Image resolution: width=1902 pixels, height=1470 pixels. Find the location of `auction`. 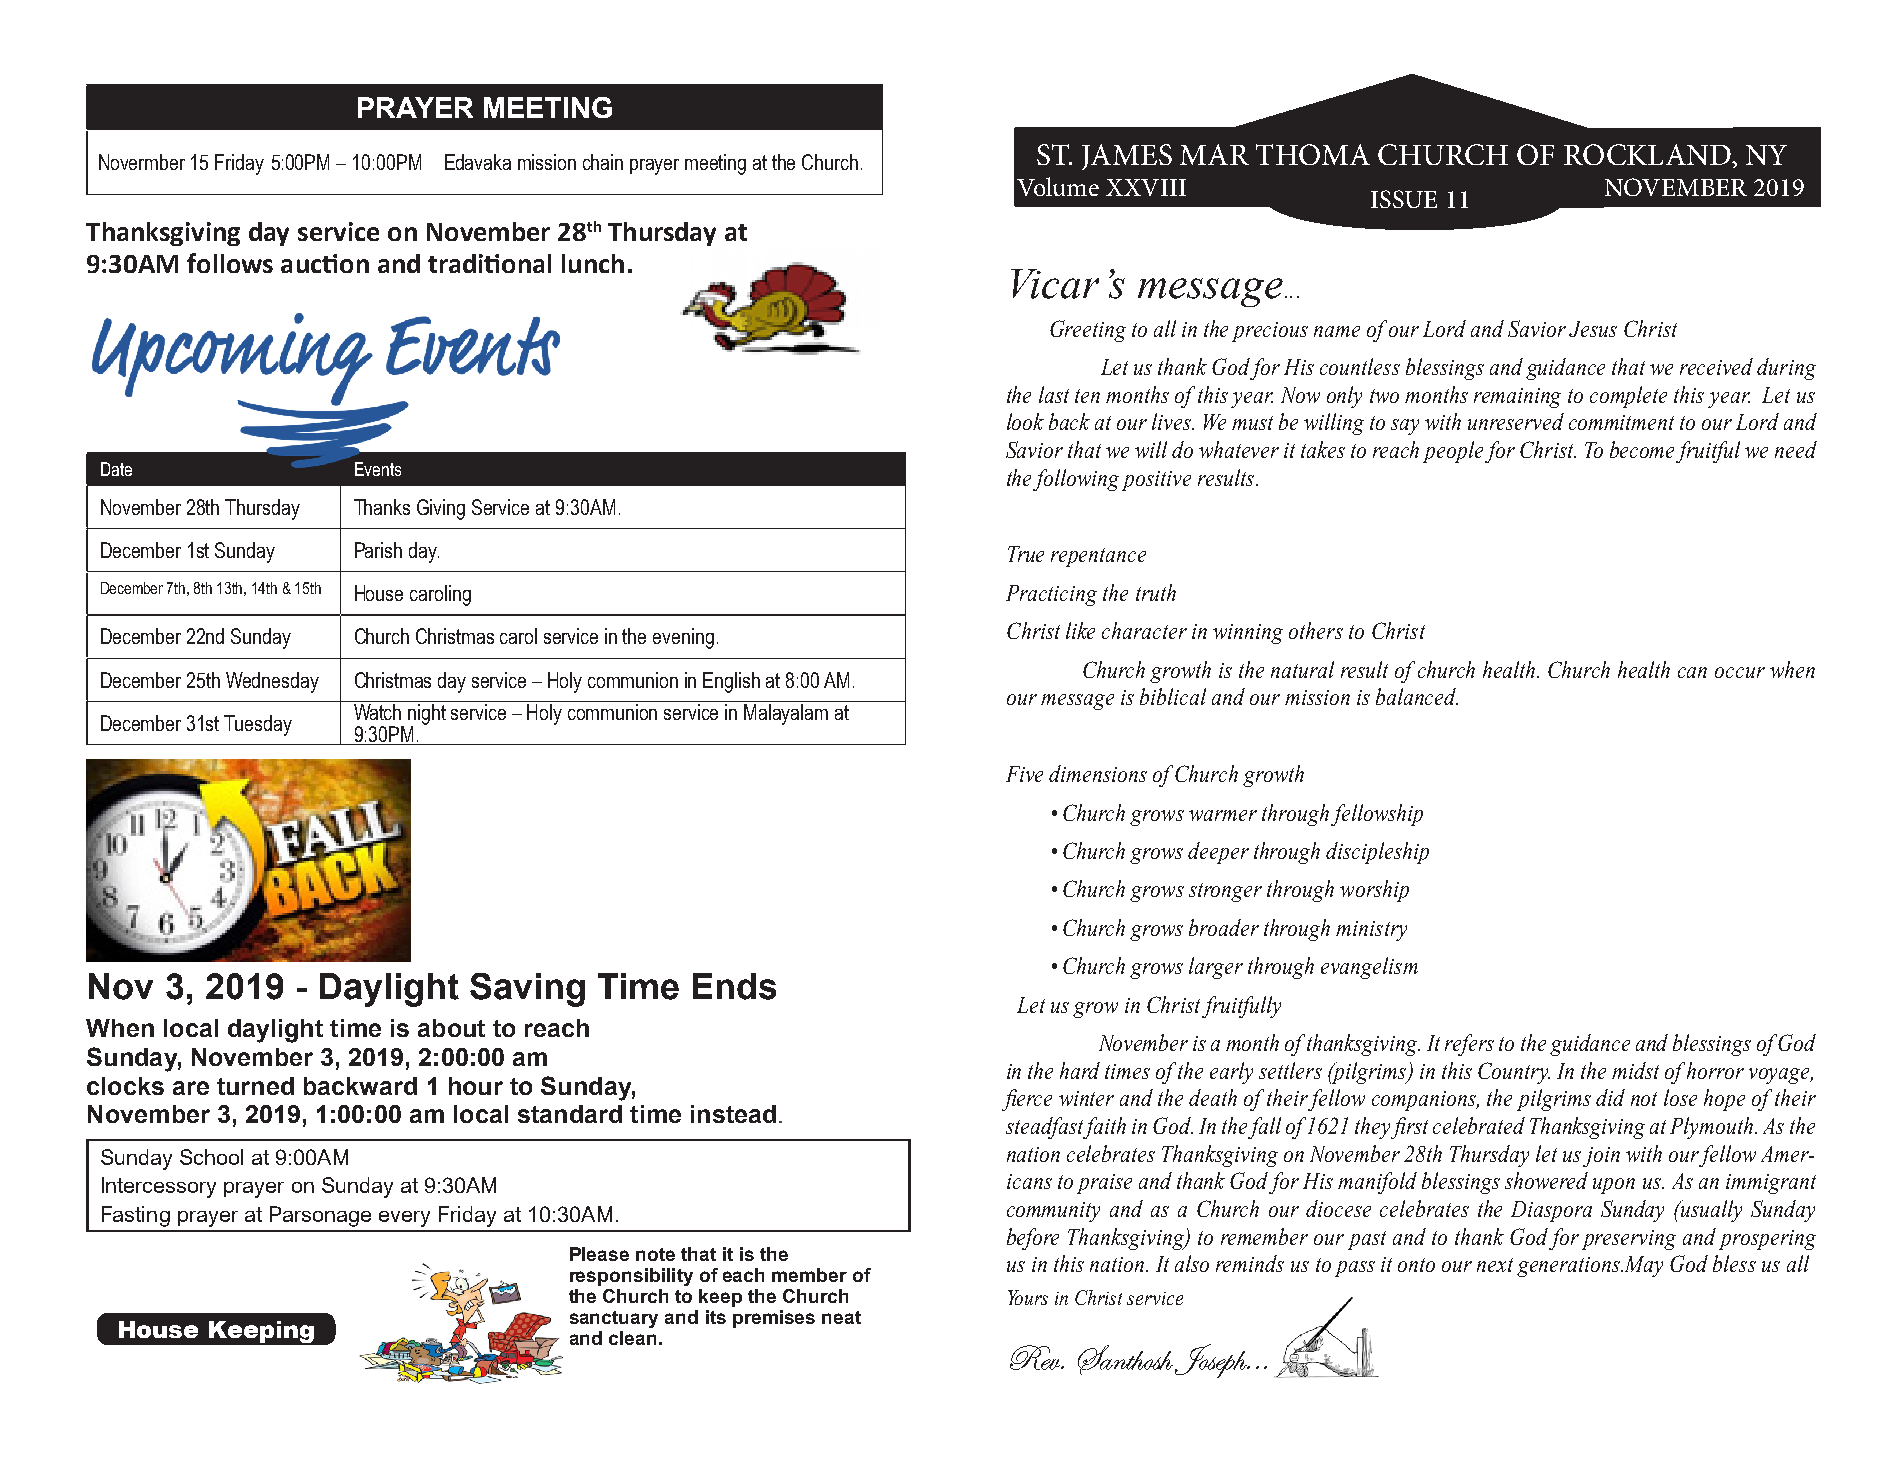

auction is located at coordinates (325, 263).
